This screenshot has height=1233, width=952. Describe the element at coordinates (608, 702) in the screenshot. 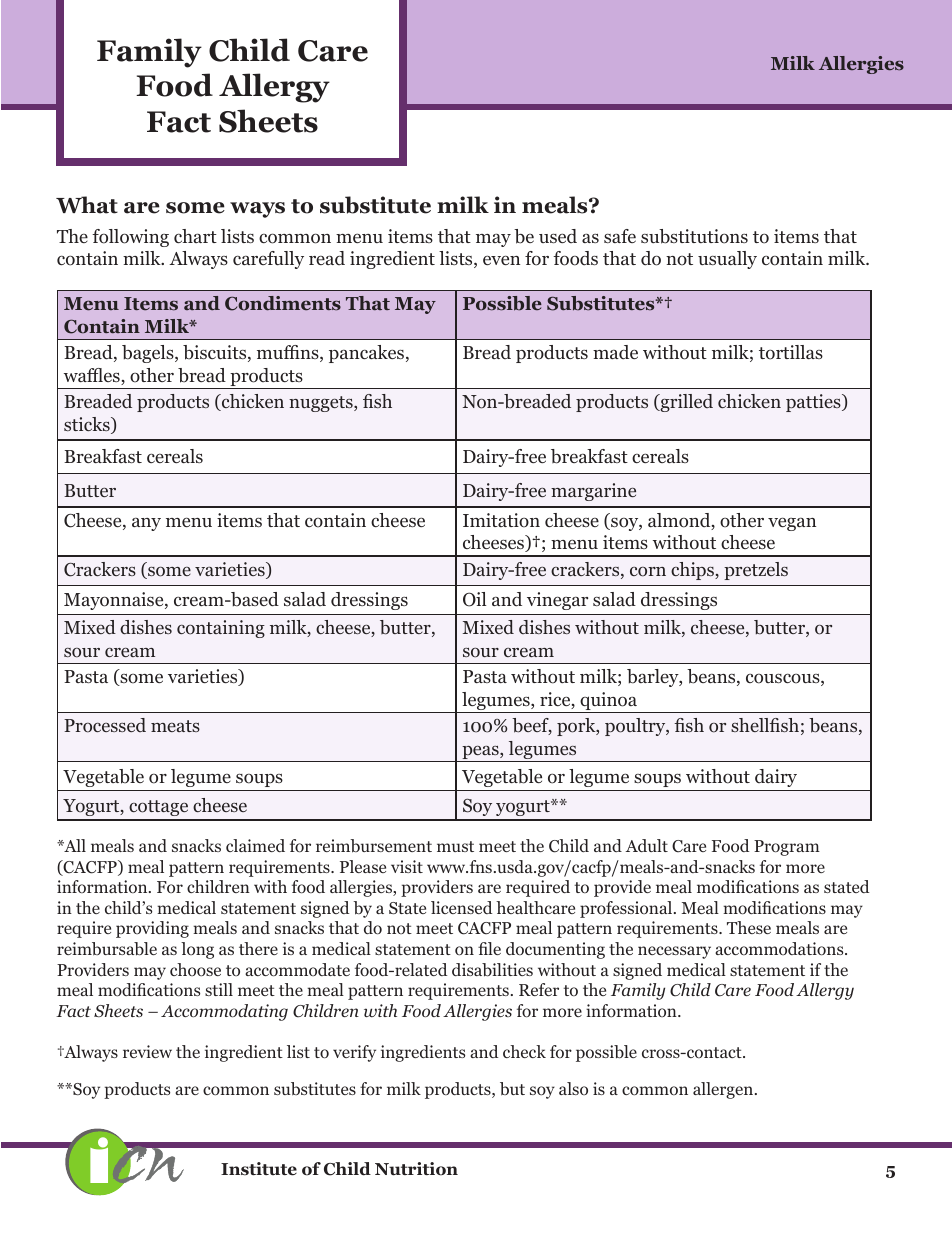

I see `quinoa` at that location.
